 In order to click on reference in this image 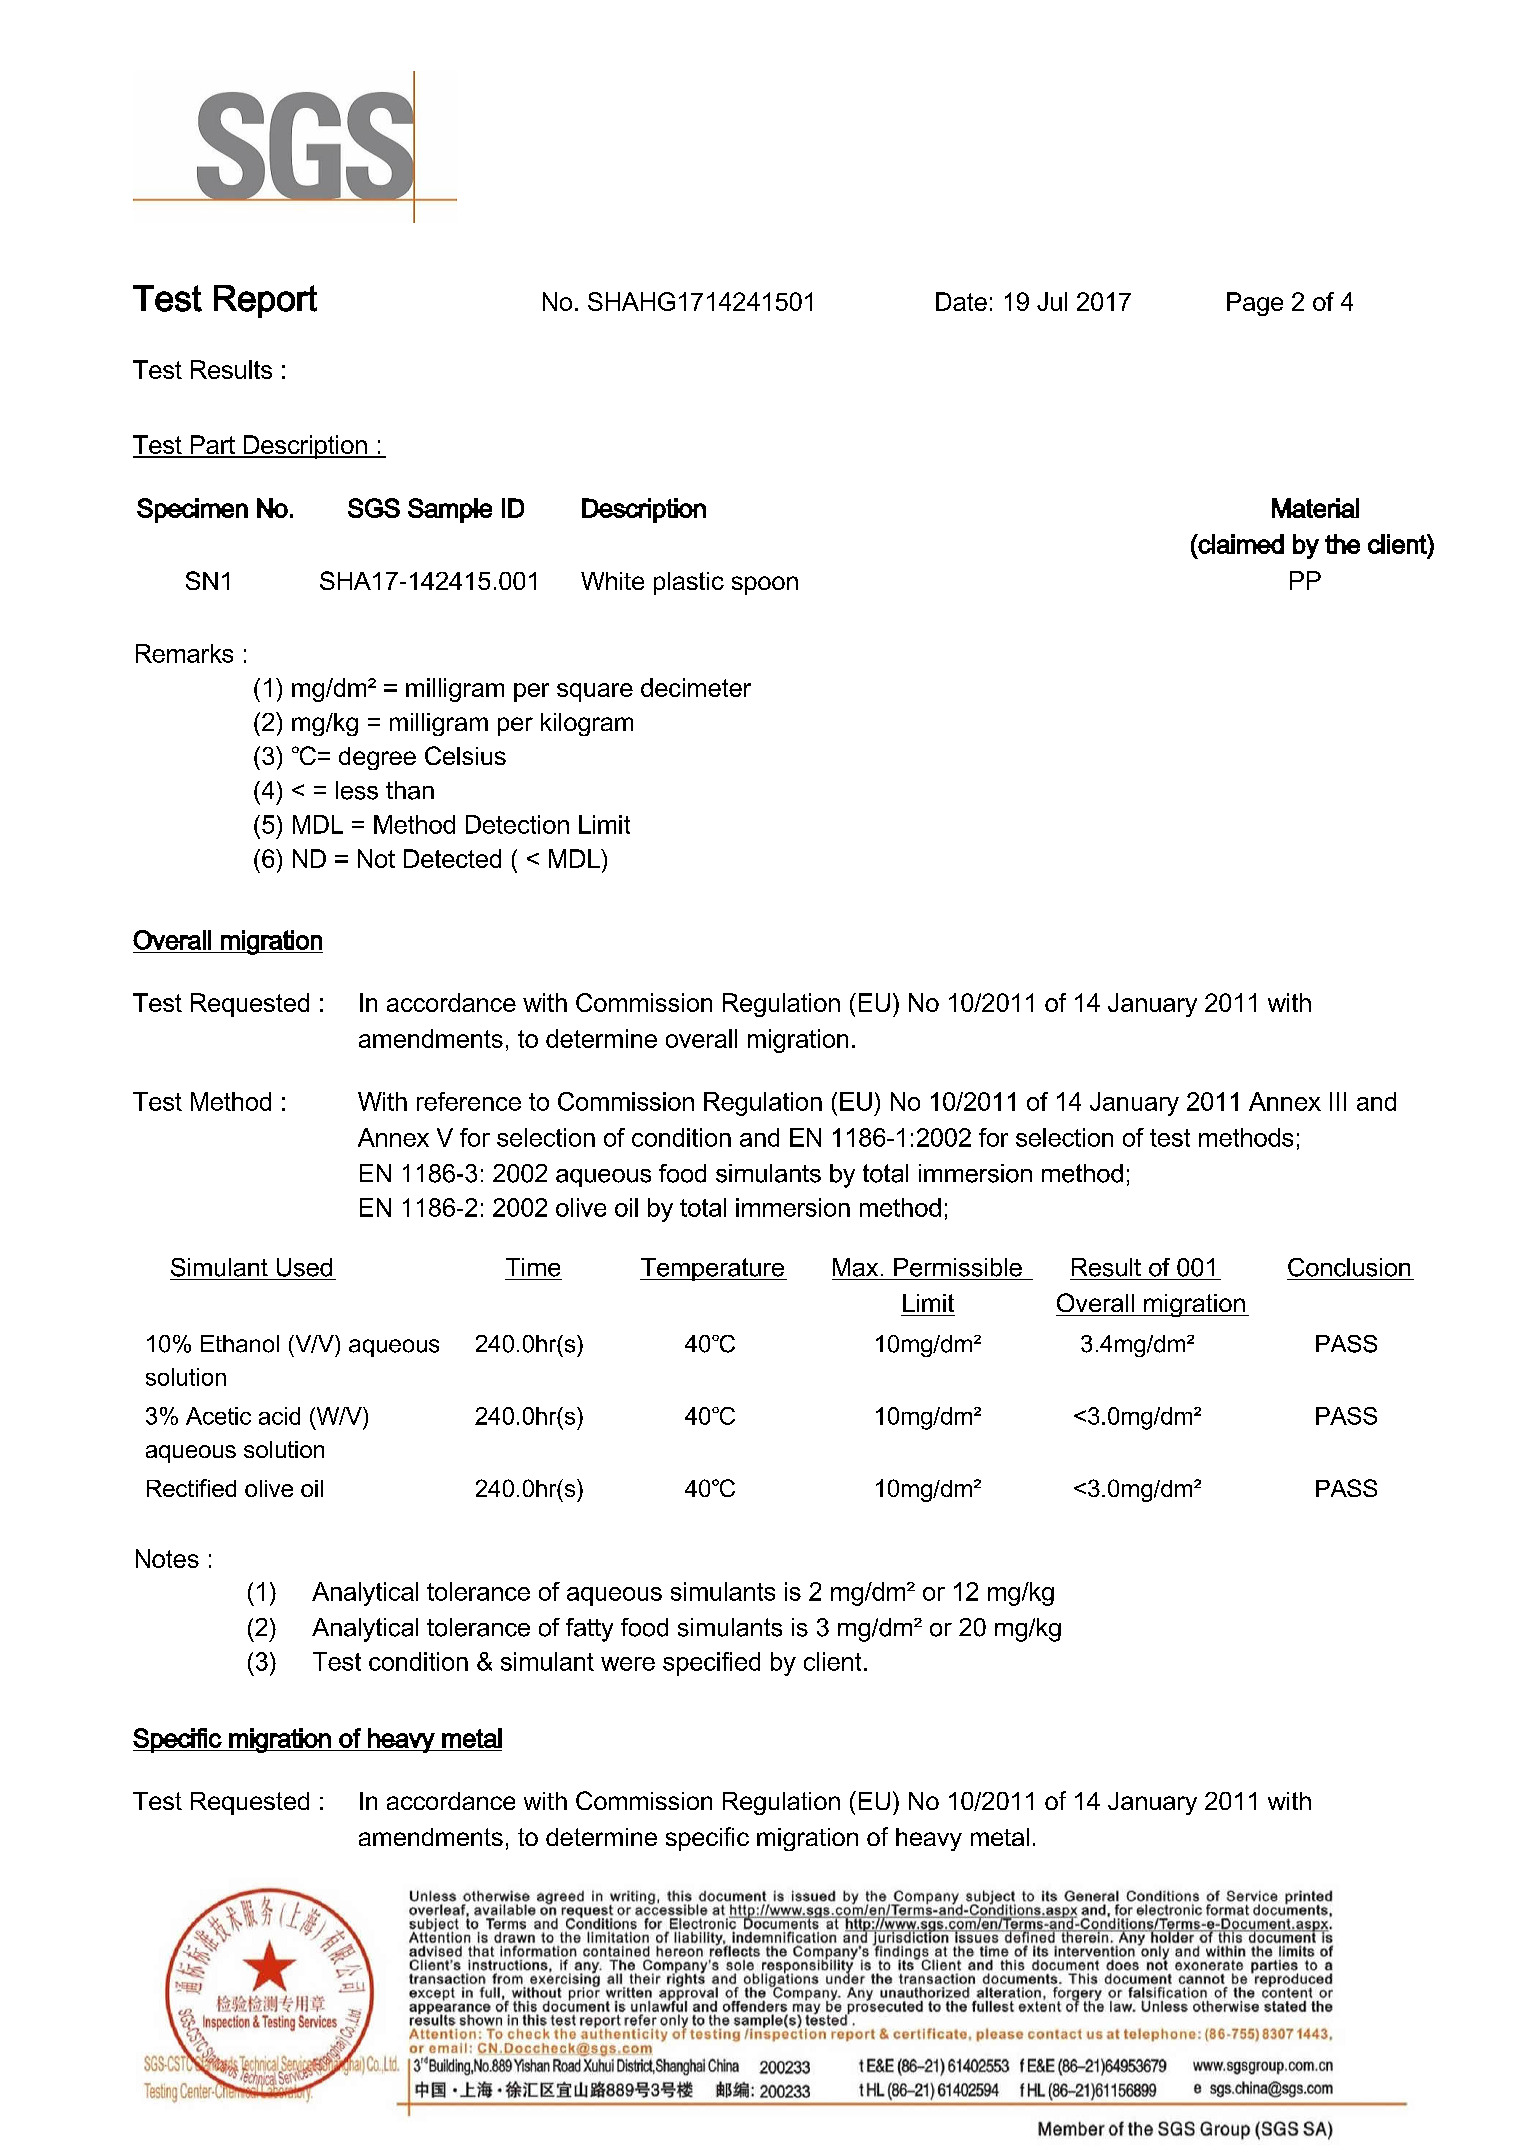, I will do `click(469, 1101)`.
